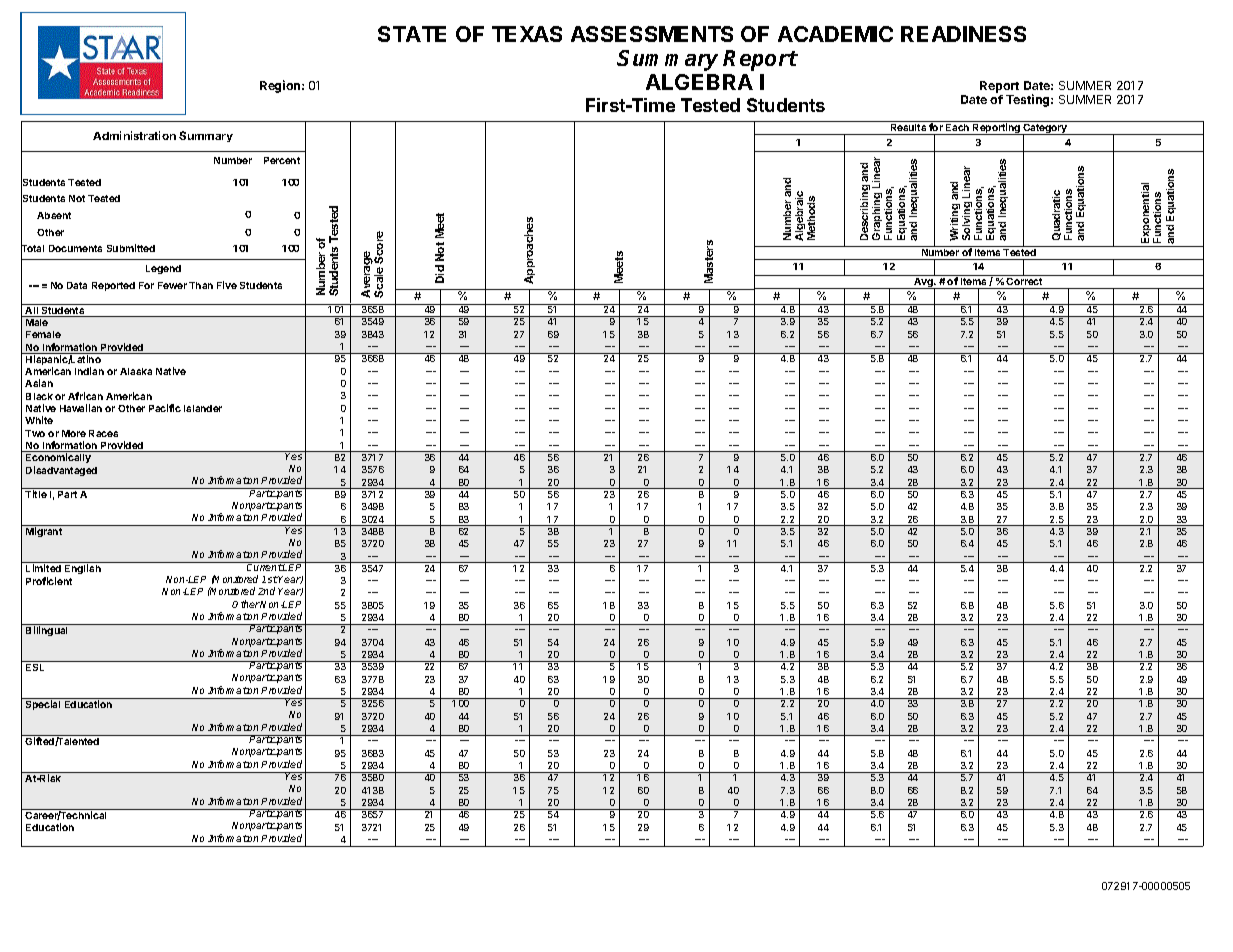 The width and height of the document is (1233, 952). Describe the element at coordinates (134, 135) in the document. I see `Administration` at that location.
